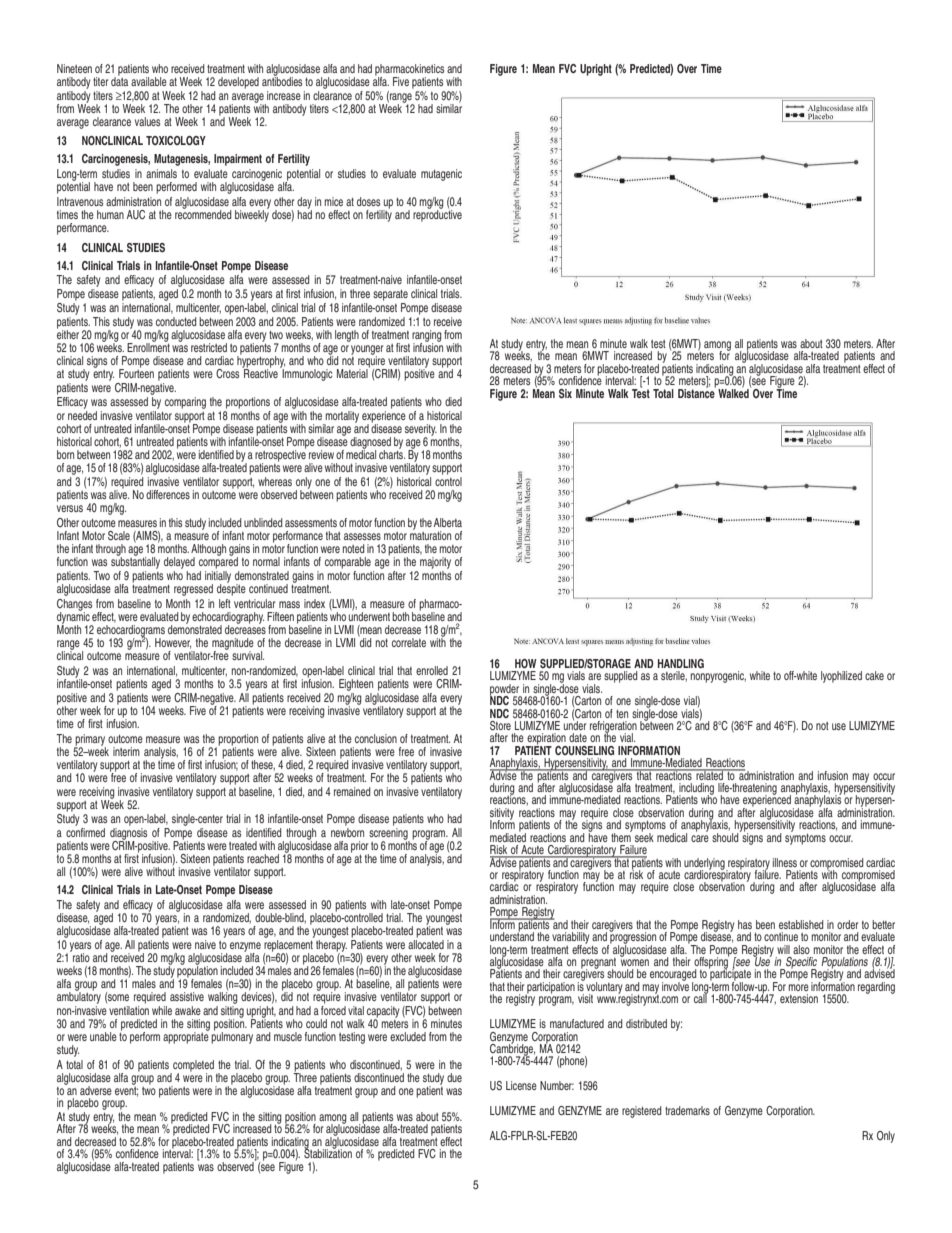 This screenshot has height=1233, width=952. What do you see at coordinates (185, 403) in the screenshot?
I see `comparing` at bounding box center [185, 403].
